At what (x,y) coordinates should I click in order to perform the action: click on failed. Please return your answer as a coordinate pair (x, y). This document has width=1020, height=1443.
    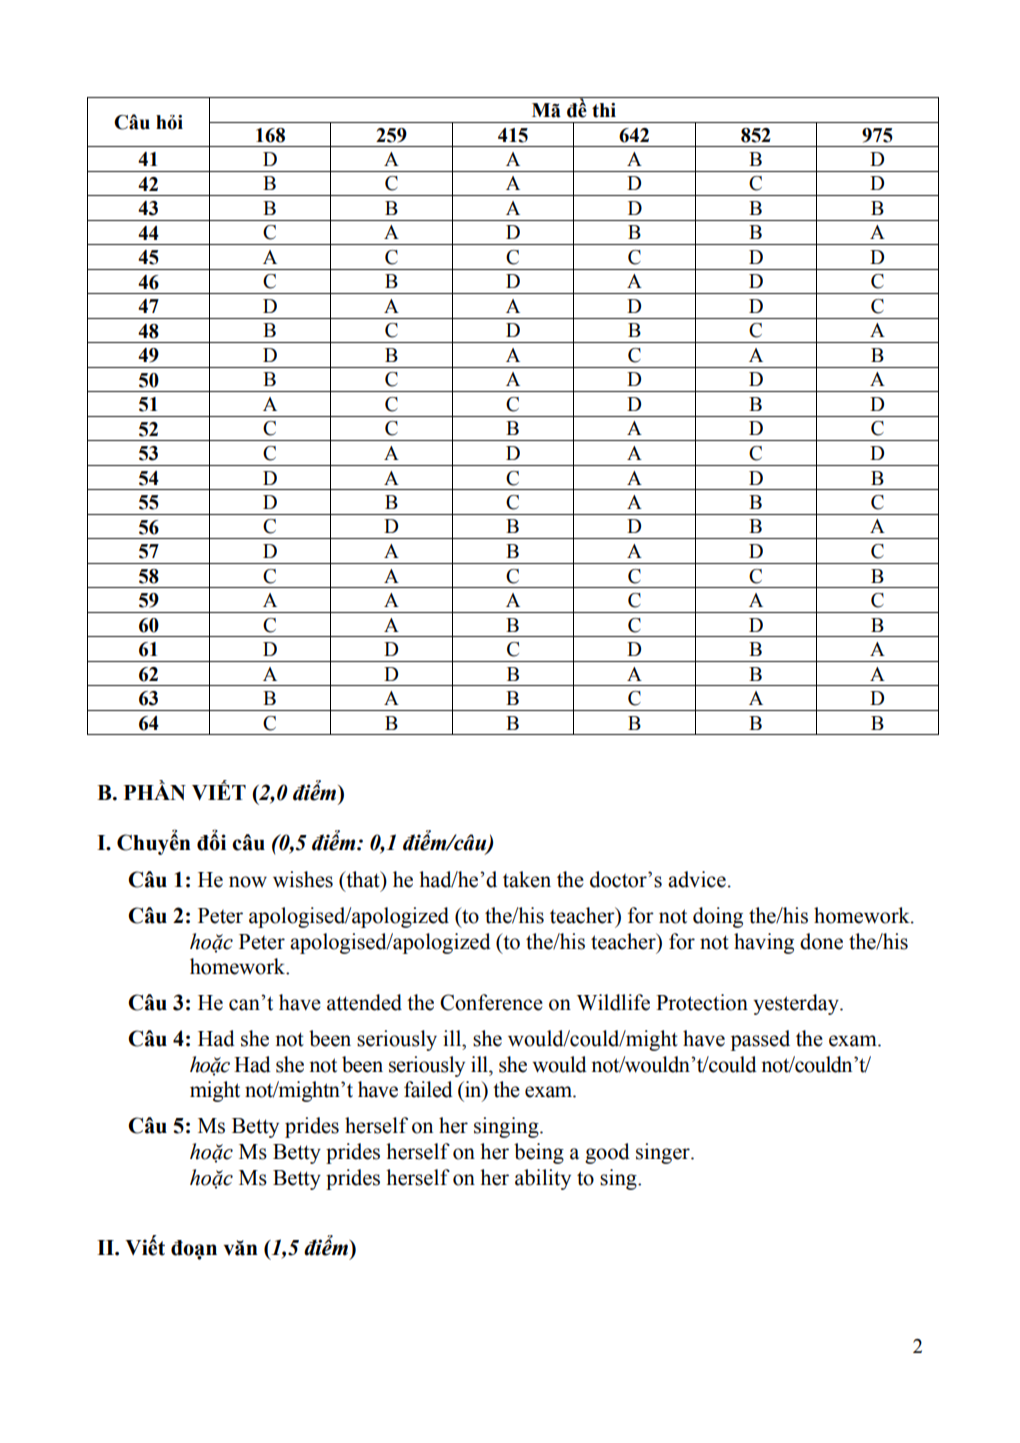
    Looking at the image, I should click on (428, 1089).
